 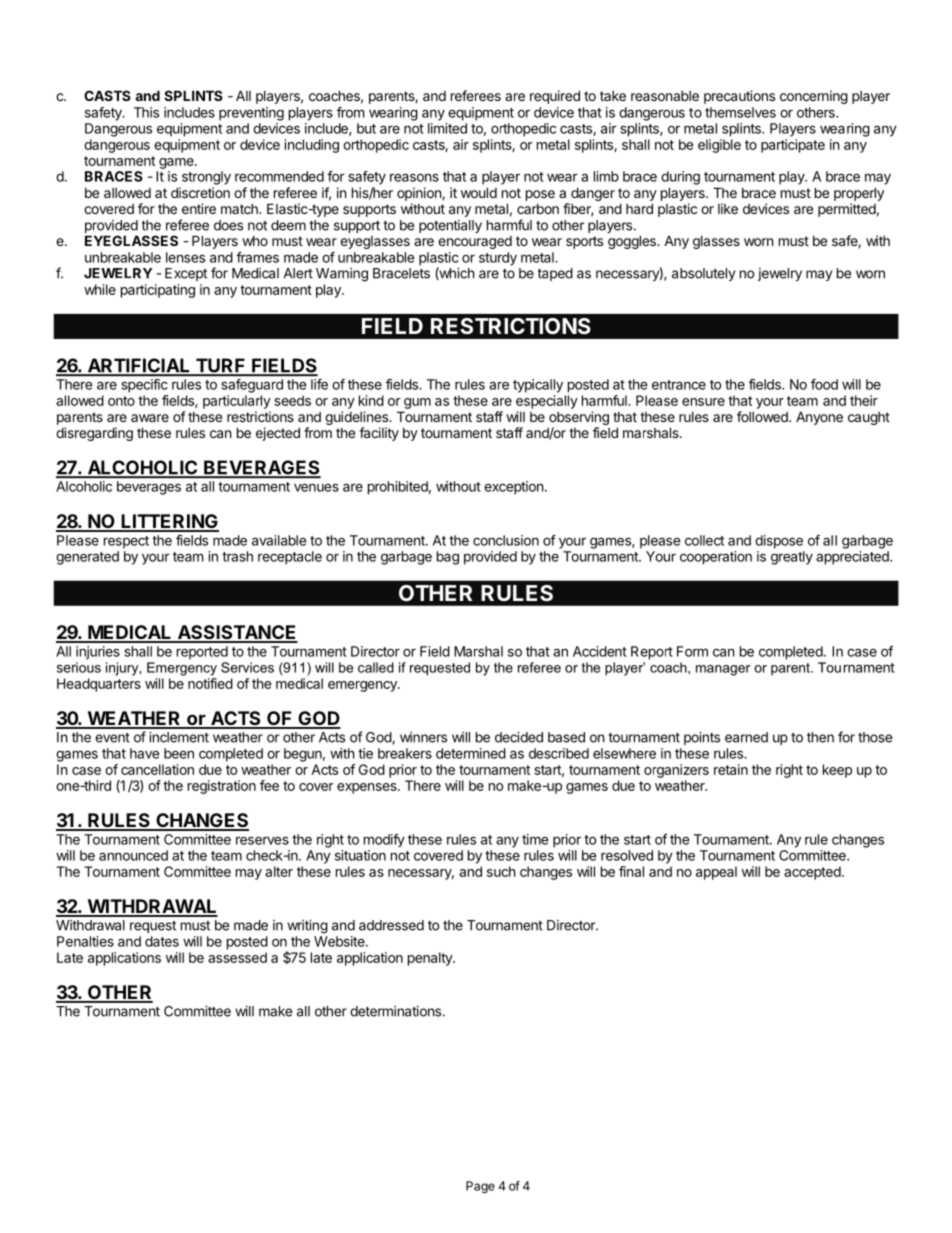 What do you see at coordinates (716, 873) in the page?
I see `appeal` at bounding box center [716, 873].
